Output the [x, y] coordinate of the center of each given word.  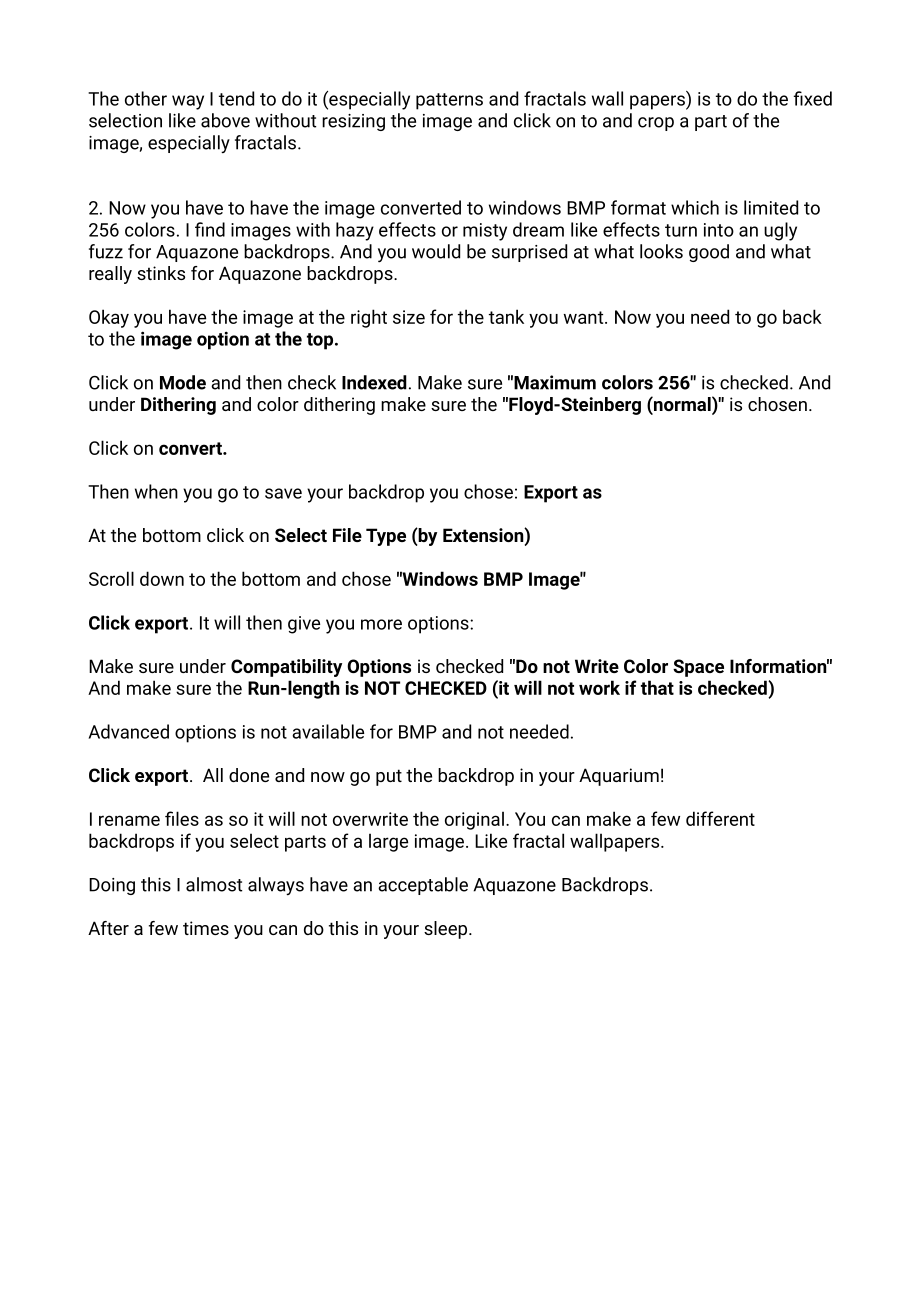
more [381, 624]
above [225, 120]
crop [656, 124]
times [206, 928]
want [585, 317]
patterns [449, 101]
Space [698, 668]
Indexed [374, 382]
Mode [183, 382]
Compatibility [286, 668]
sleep [447, 930]
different [720, 818]
